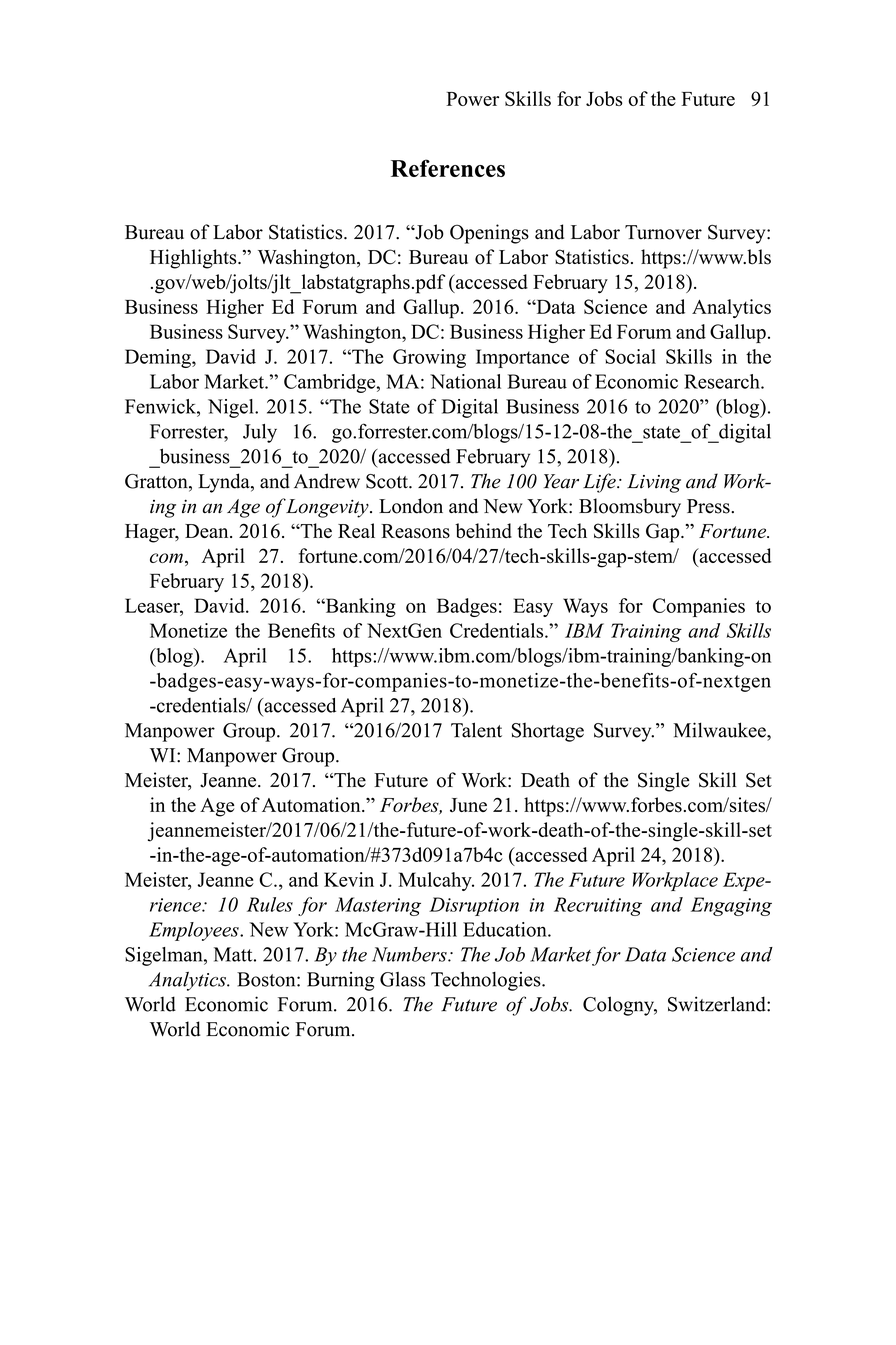 Image resolution: width=896 pixels, height=1345 pixels. Describe the element at coordinates (194, 259) in the screenshot. I see `Highlights` at that location.
